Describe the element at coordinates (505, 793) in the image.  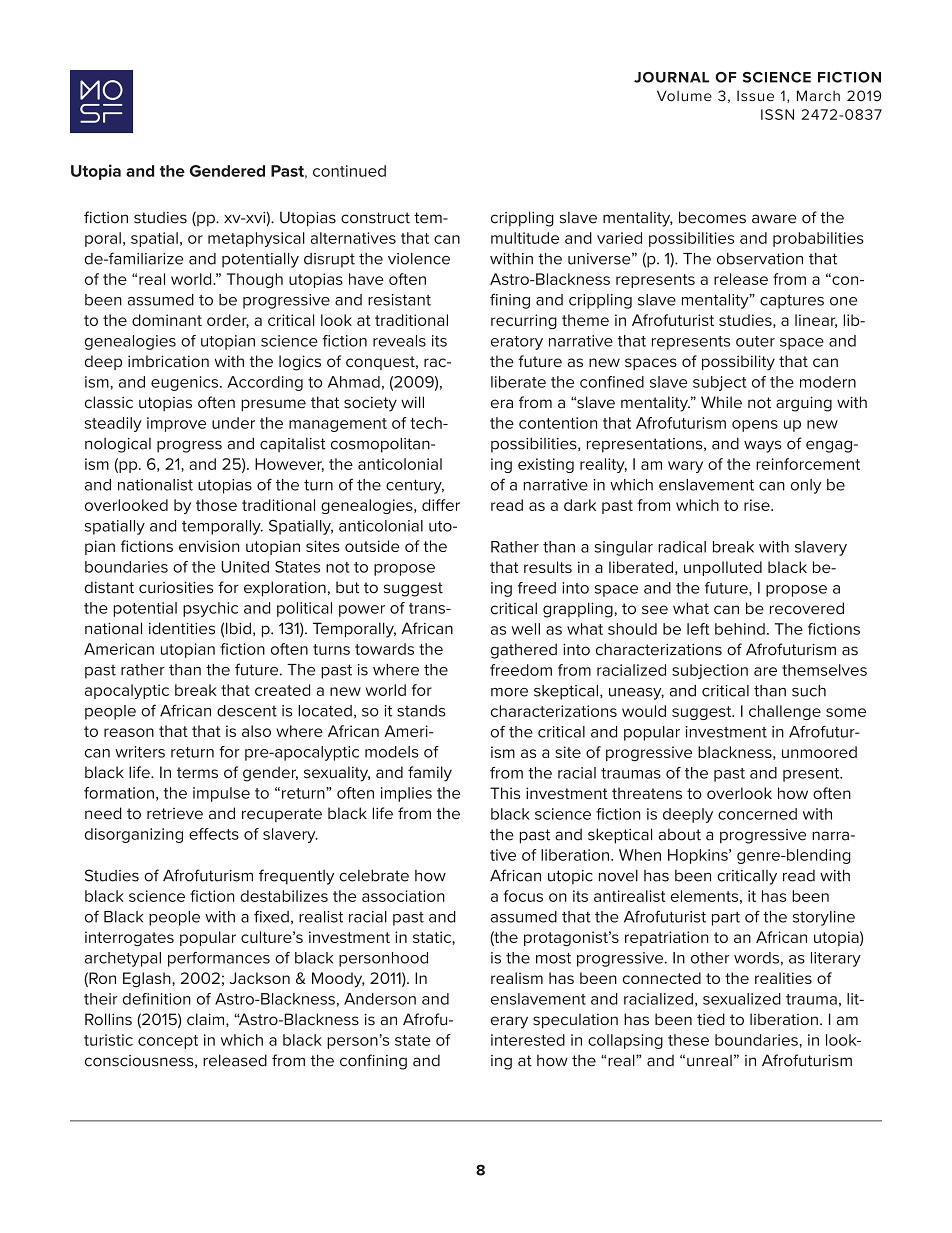
I see `This` at that location.
